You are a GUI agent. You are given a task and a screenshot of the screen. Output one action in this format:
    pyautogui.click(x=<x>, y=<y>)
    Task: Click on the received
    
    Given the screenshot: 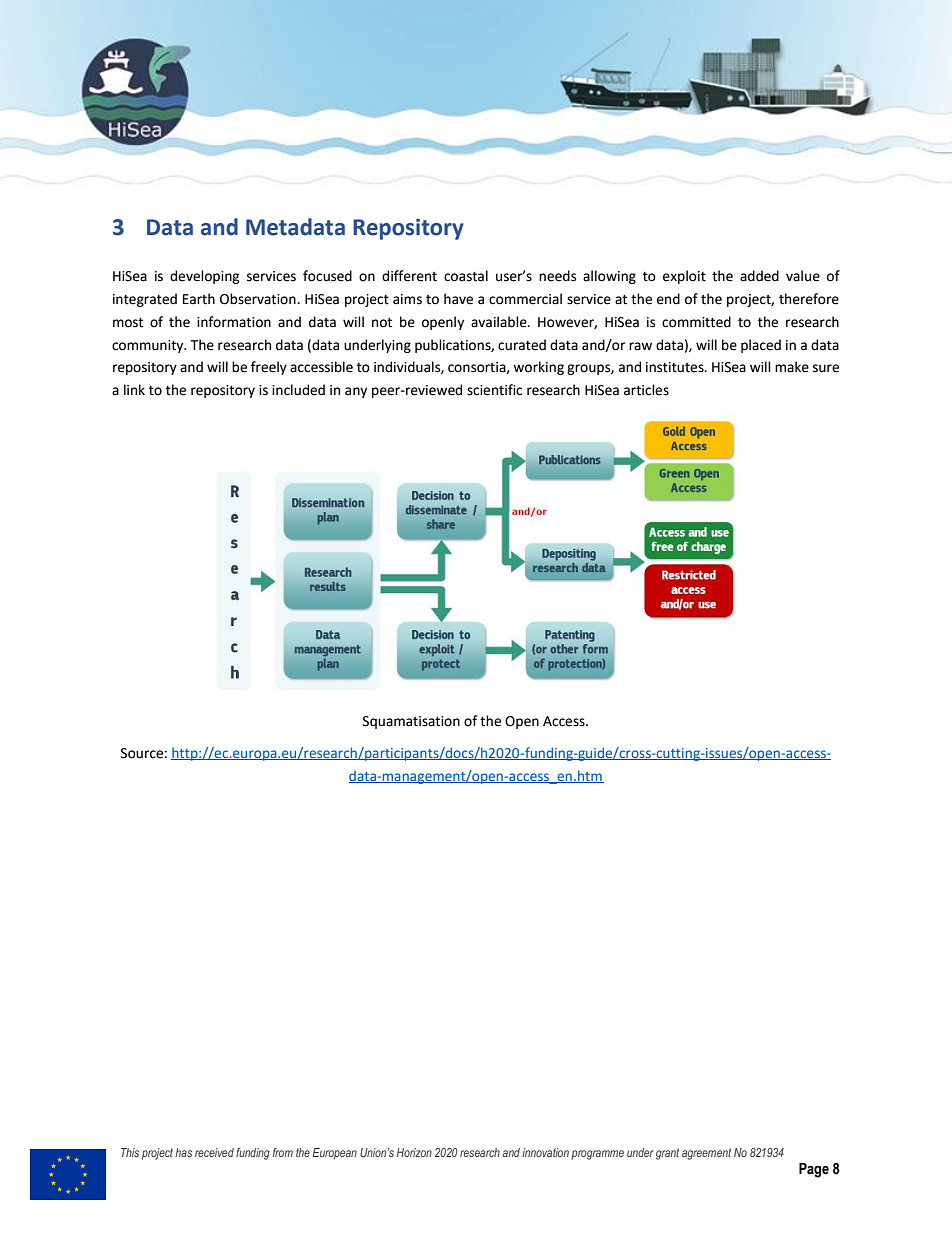 What is the action you would take?
    pyautogui.click(x=214, y=1152)
